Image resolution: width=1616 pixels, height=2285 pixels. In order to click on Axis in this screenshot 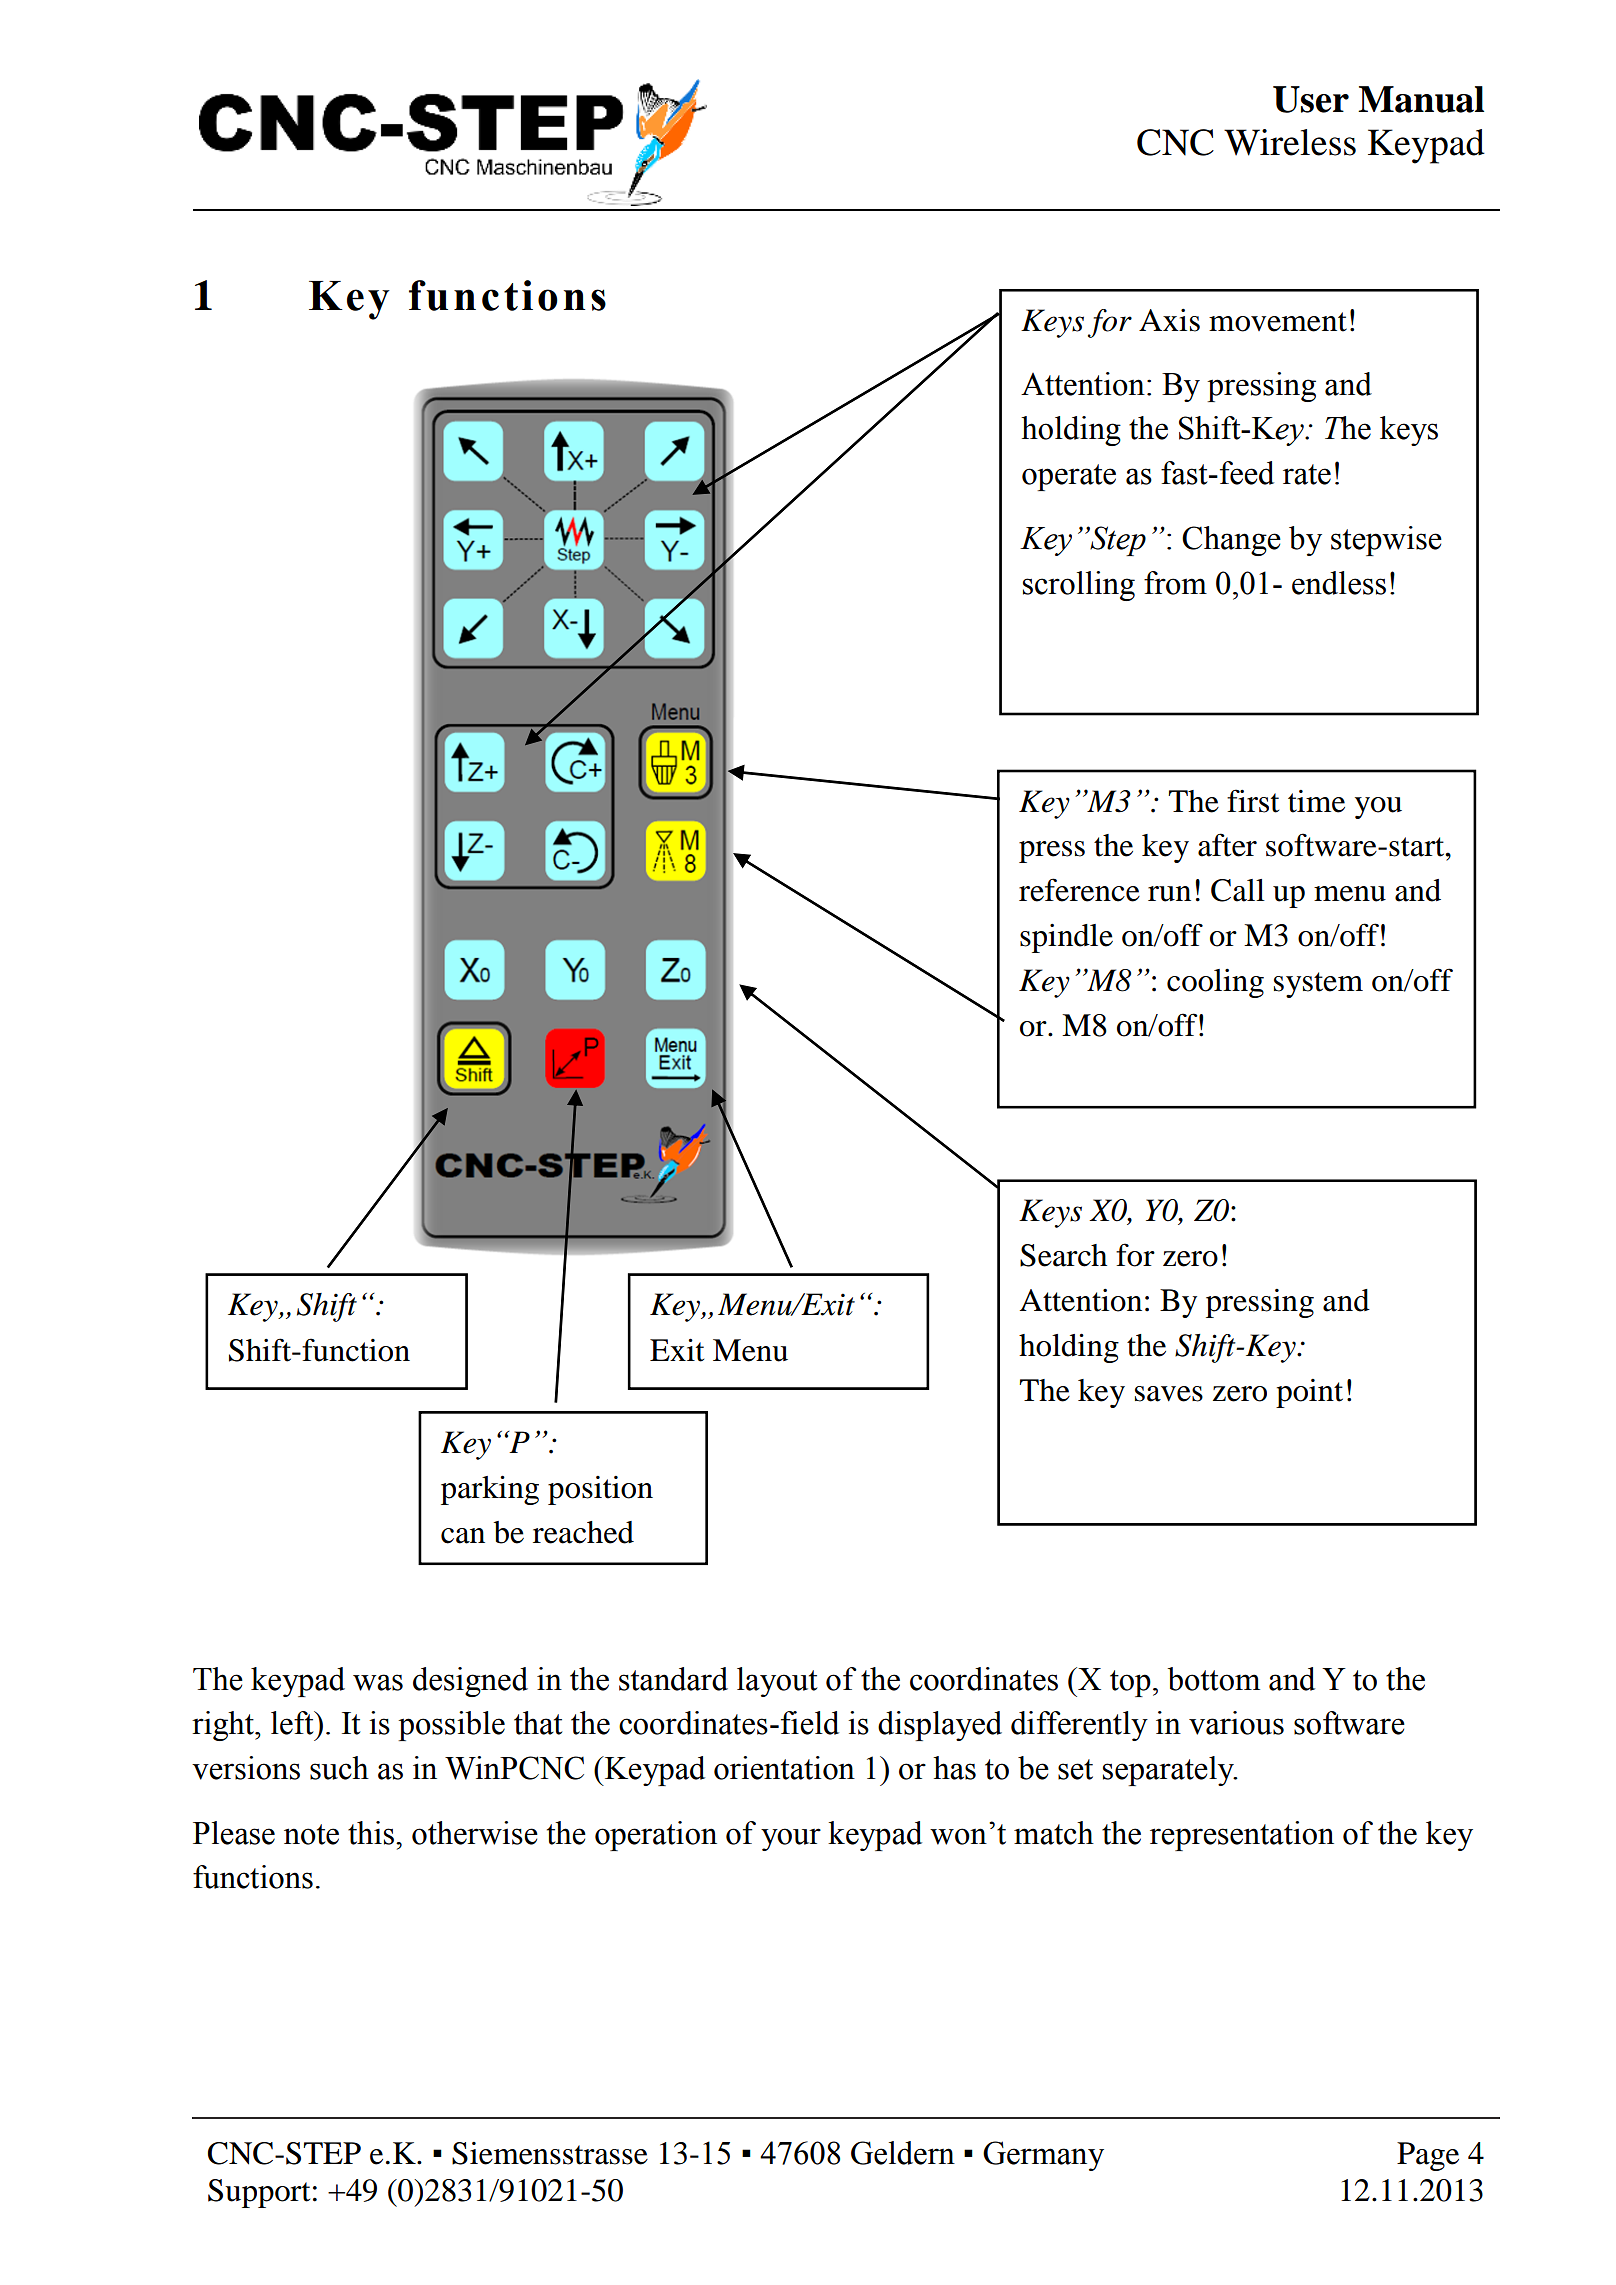, I will do `click(1169, 320)`.
